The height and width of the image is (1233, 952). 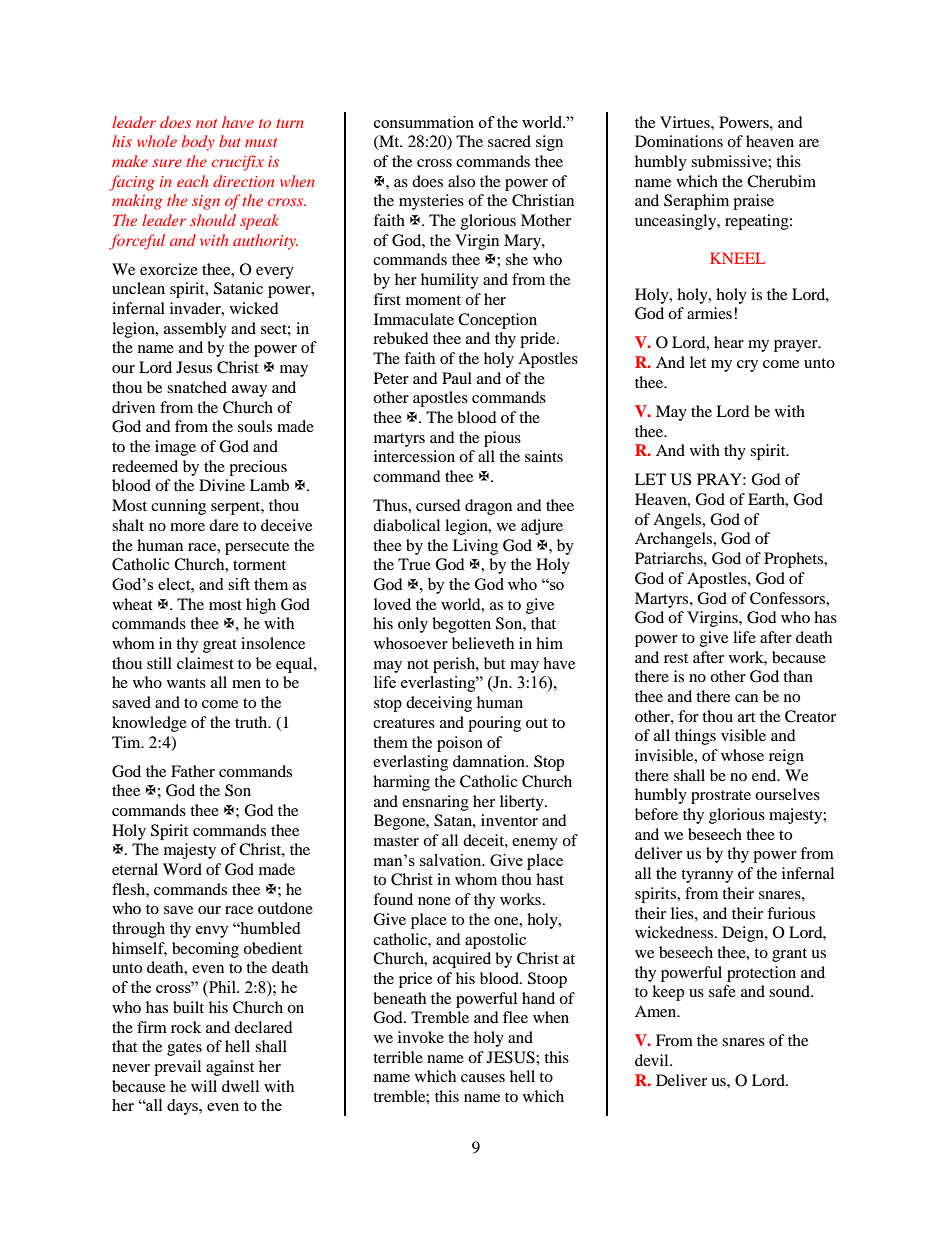 What do you see at coordinates (502, 439) in the image?
I see `pious` at bounding box center [502, 439].
